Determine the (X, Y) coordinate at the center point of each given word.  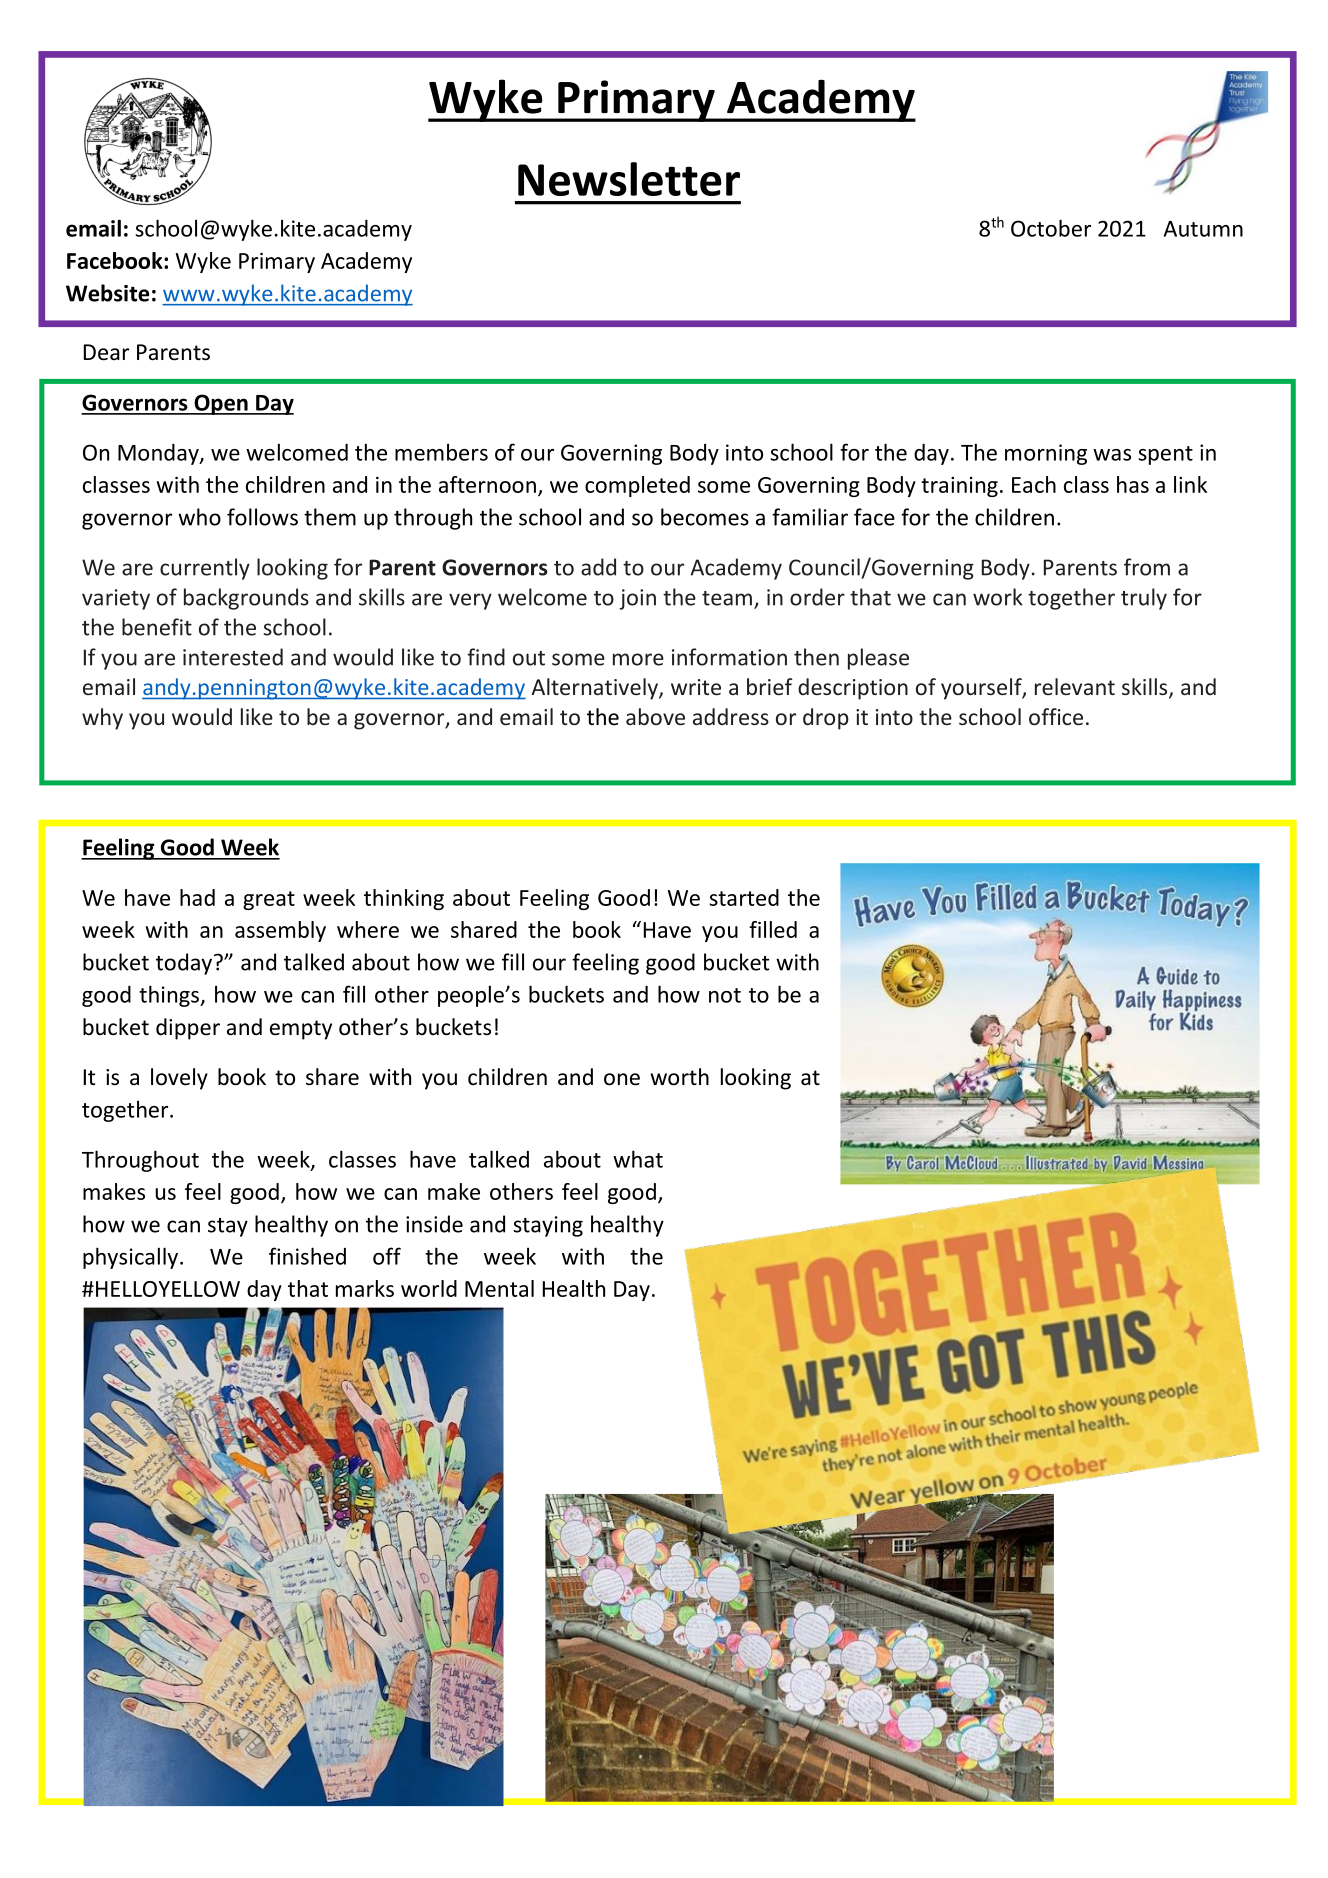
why (102, 719)
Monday (159, 454)
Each (1034, 484)
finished (307, 1256)
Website (107, 293)
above (655, 717)
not (725, 995)
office (1056, 717)
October (1051, 228)
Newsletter (629, 179)
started (744, 897)
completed (637, 486)
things (170, 996)
